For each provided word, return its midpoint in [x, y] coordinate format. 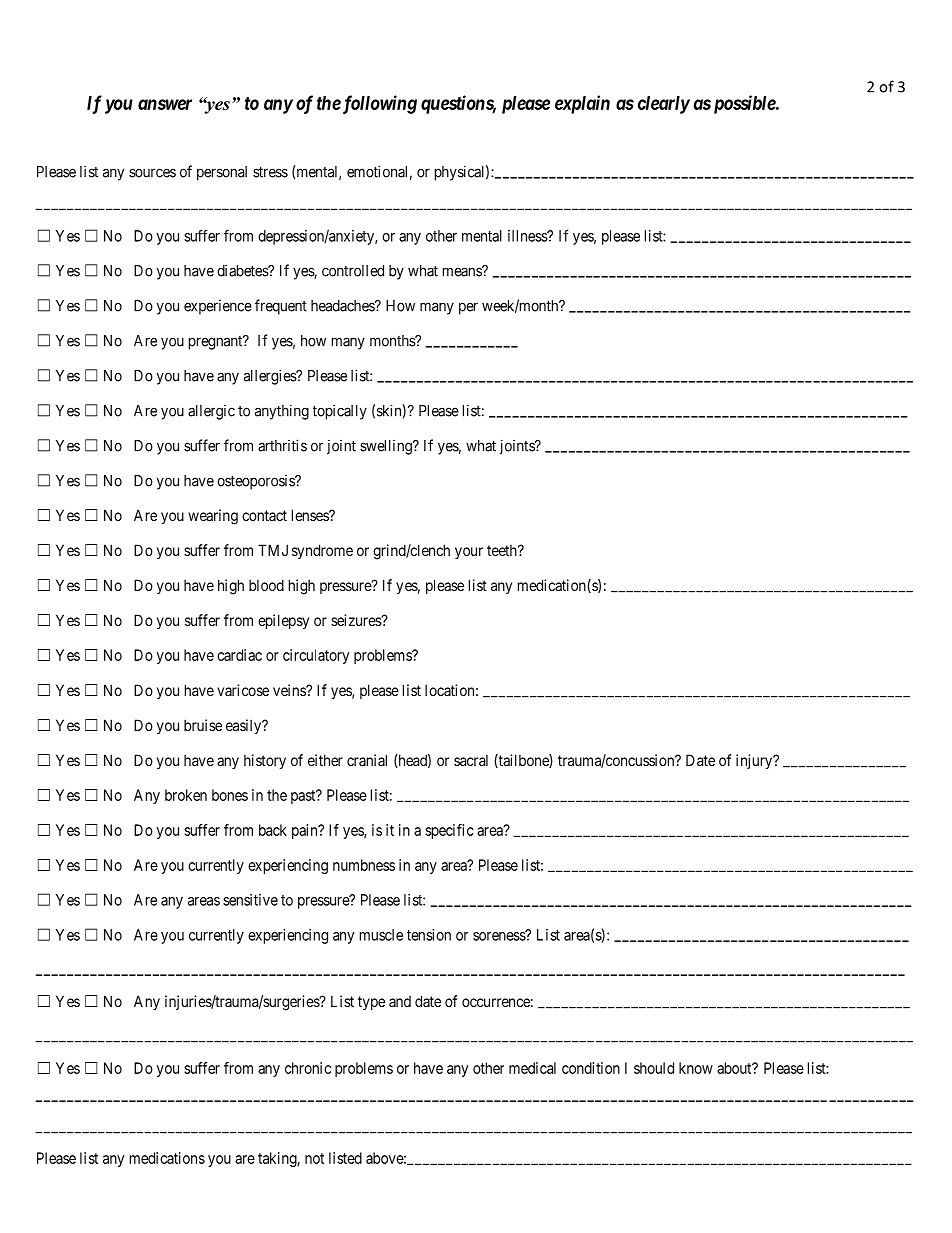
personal [222, 173]
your [469, 553]
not [314, 1158]
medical [532, 1068]
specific [449, 831]
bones [230, 795]
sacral [471, 760]
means [463, 272]
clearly [664, 105]
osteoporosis [256, 482]
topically [340, 412]
